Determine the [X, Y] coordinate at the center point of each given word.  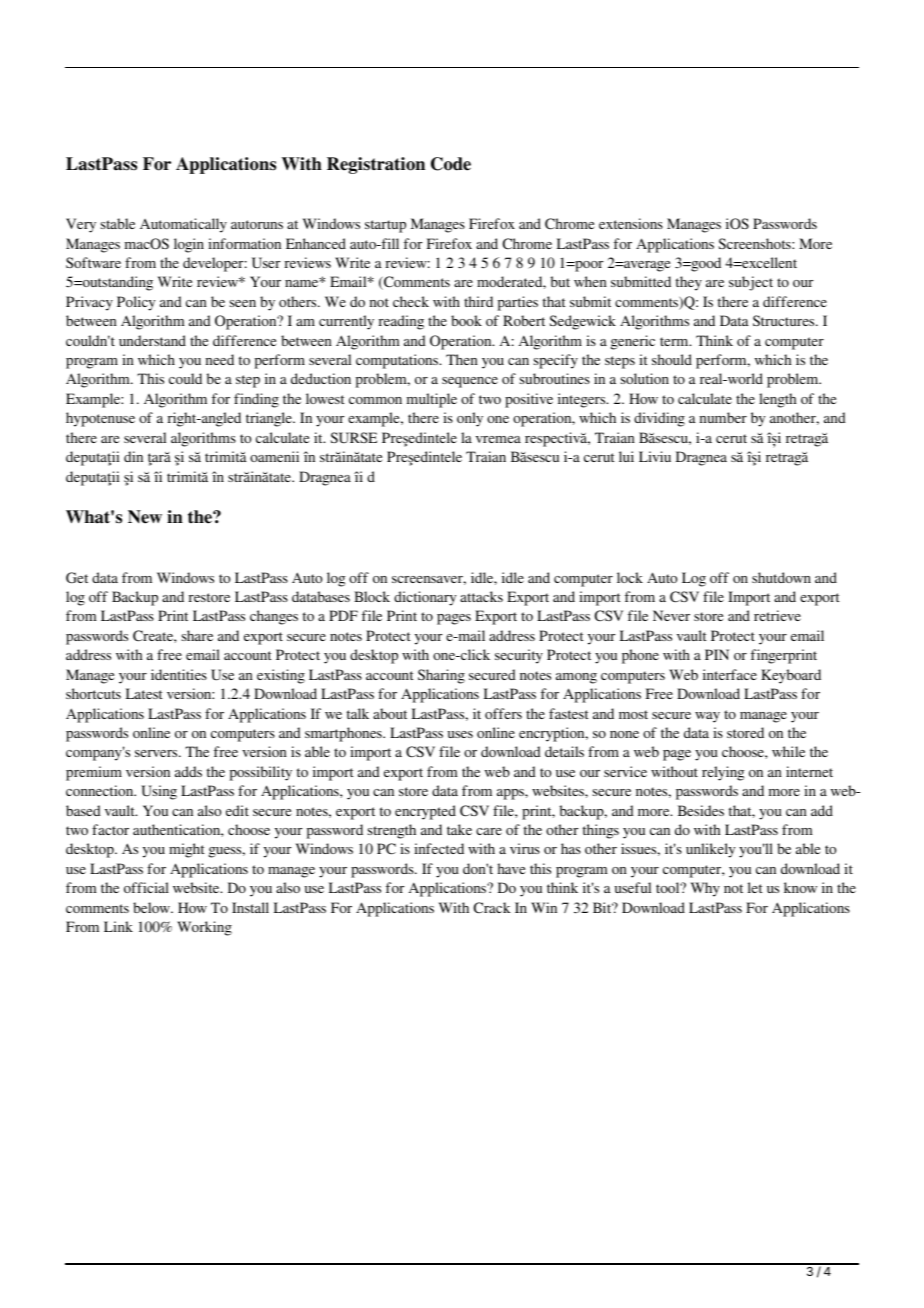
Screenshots [755, 243]
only [470, 419]
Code [451, 164]
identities [179, 674]
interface [730, 674]
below [152, 907]
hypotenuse [100, 419]
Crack [492, 907]
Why [705, 889]
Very [81, 225]
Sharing [441, 676]
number [723, 417]
